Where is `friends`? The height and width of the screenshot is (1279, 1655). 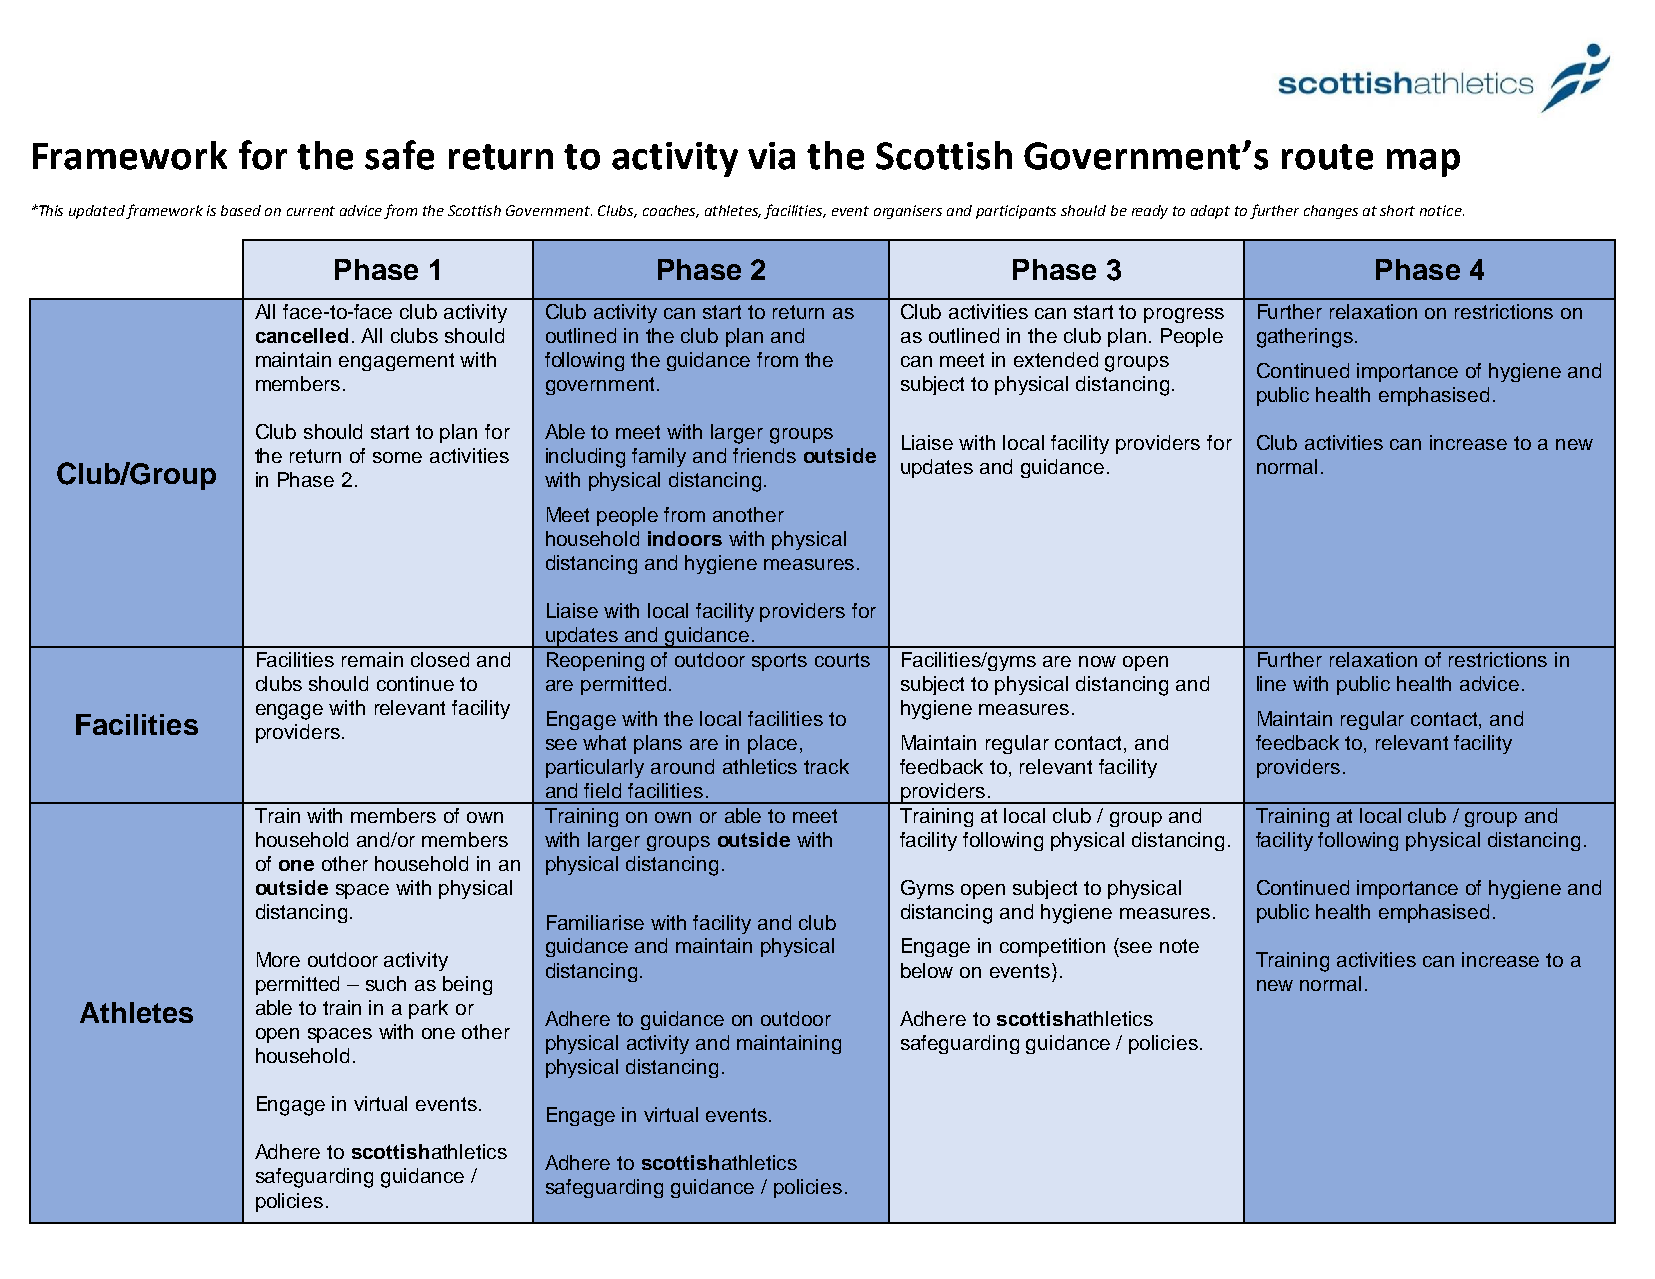 friends is located at coordinates (764, 455).
